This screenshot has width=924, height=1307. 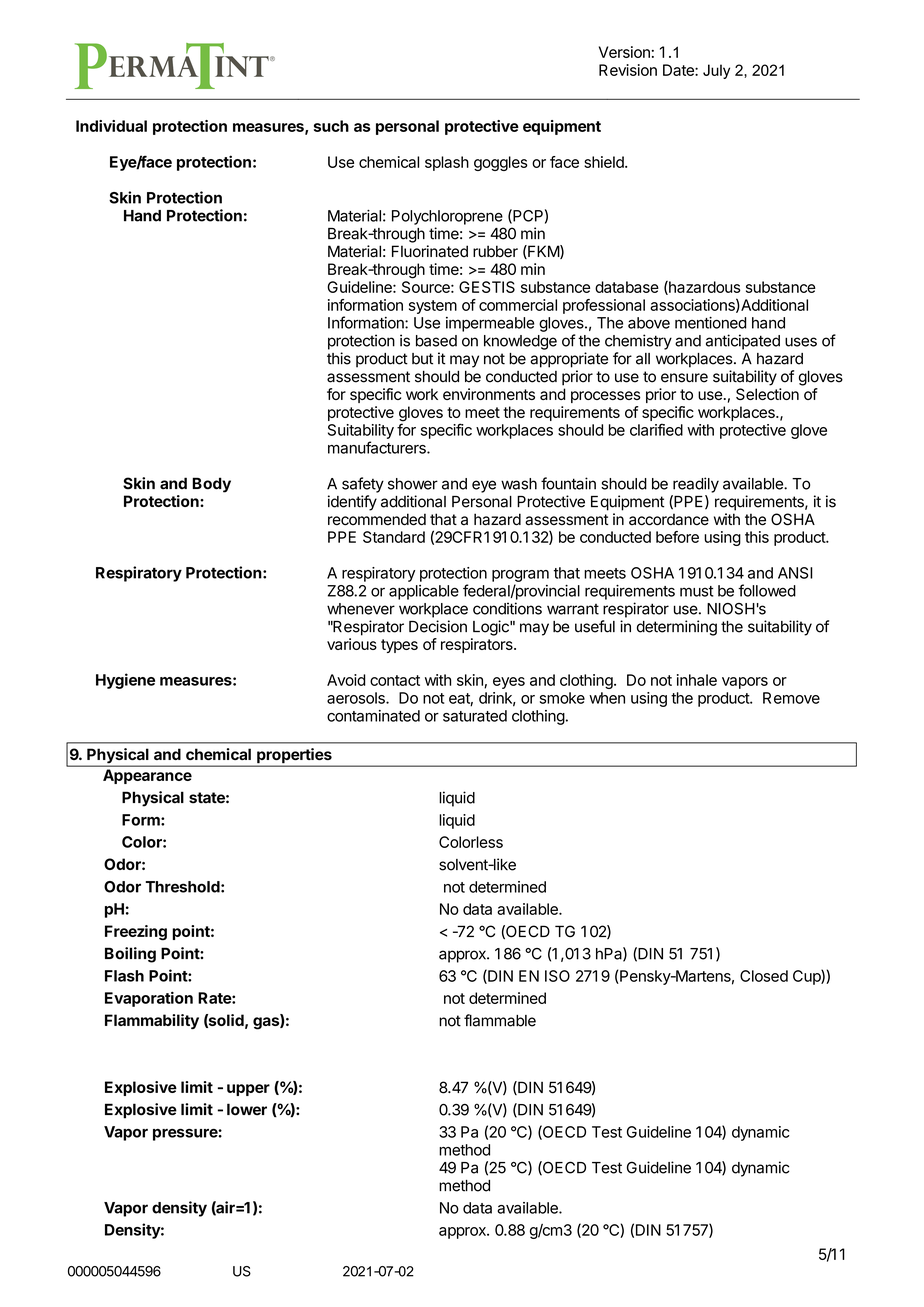 What do you see at coordinates (373, 716) in the screenshot?
I see `contaminated` at bounding box center [373, 716].
